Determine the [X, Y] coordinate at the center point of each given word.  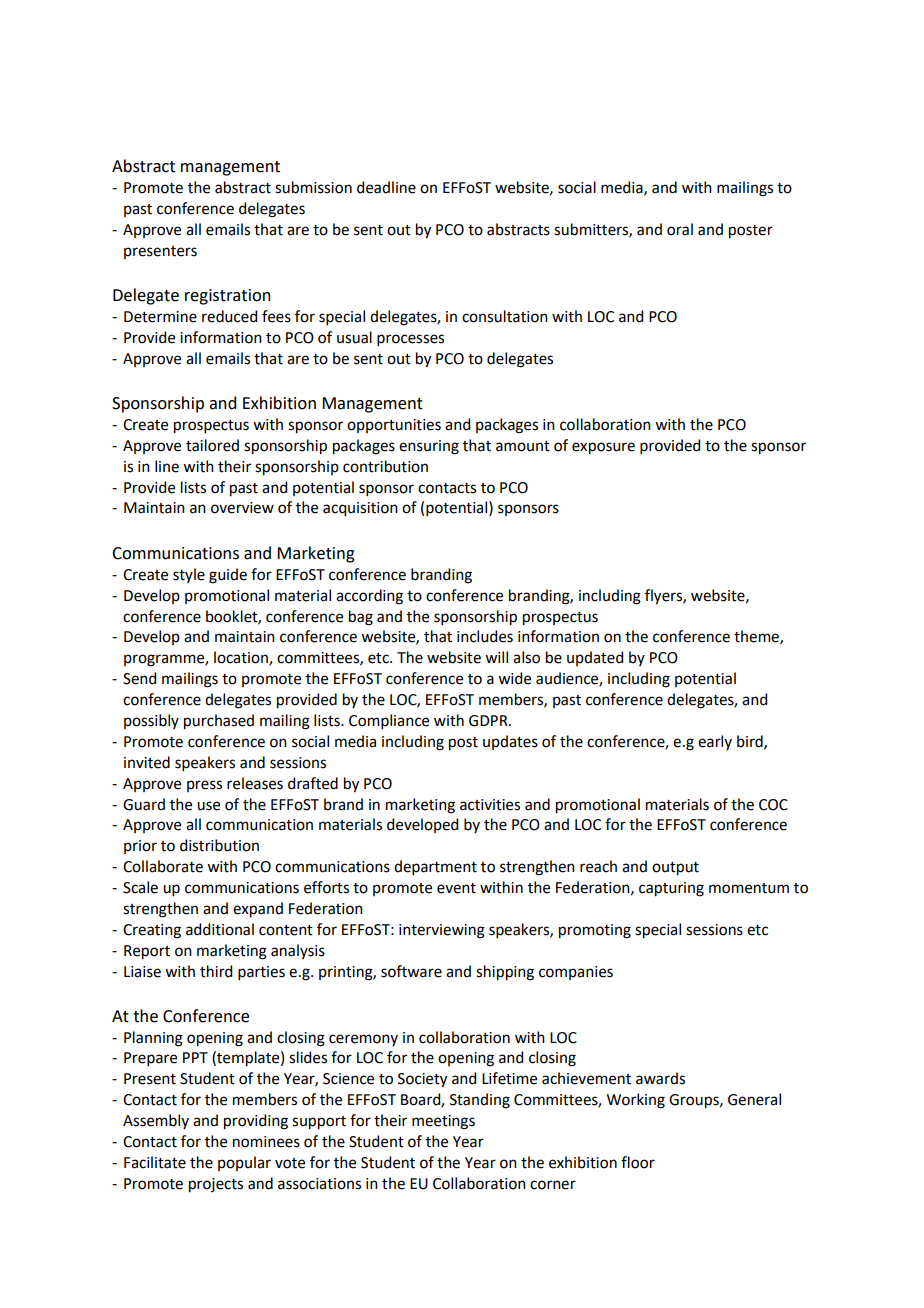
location [242, 658]
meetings [443, 1122]
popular [244, 1163]
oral [680, 229]
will [496, 657]
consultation [505, 316]
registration [228, 297]
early [715, 742]
